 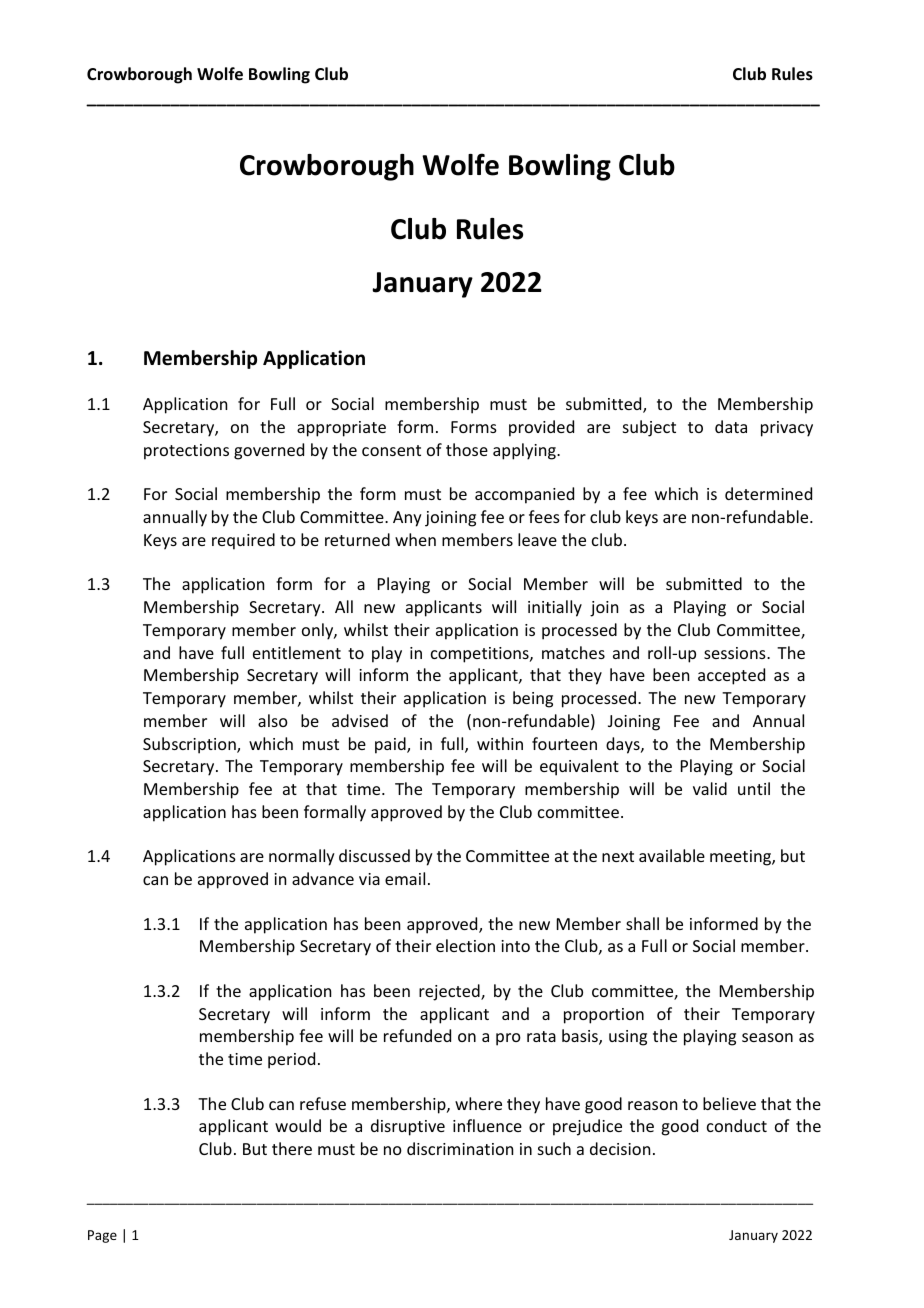 I want to click on data, so click(x=731, y=426).
